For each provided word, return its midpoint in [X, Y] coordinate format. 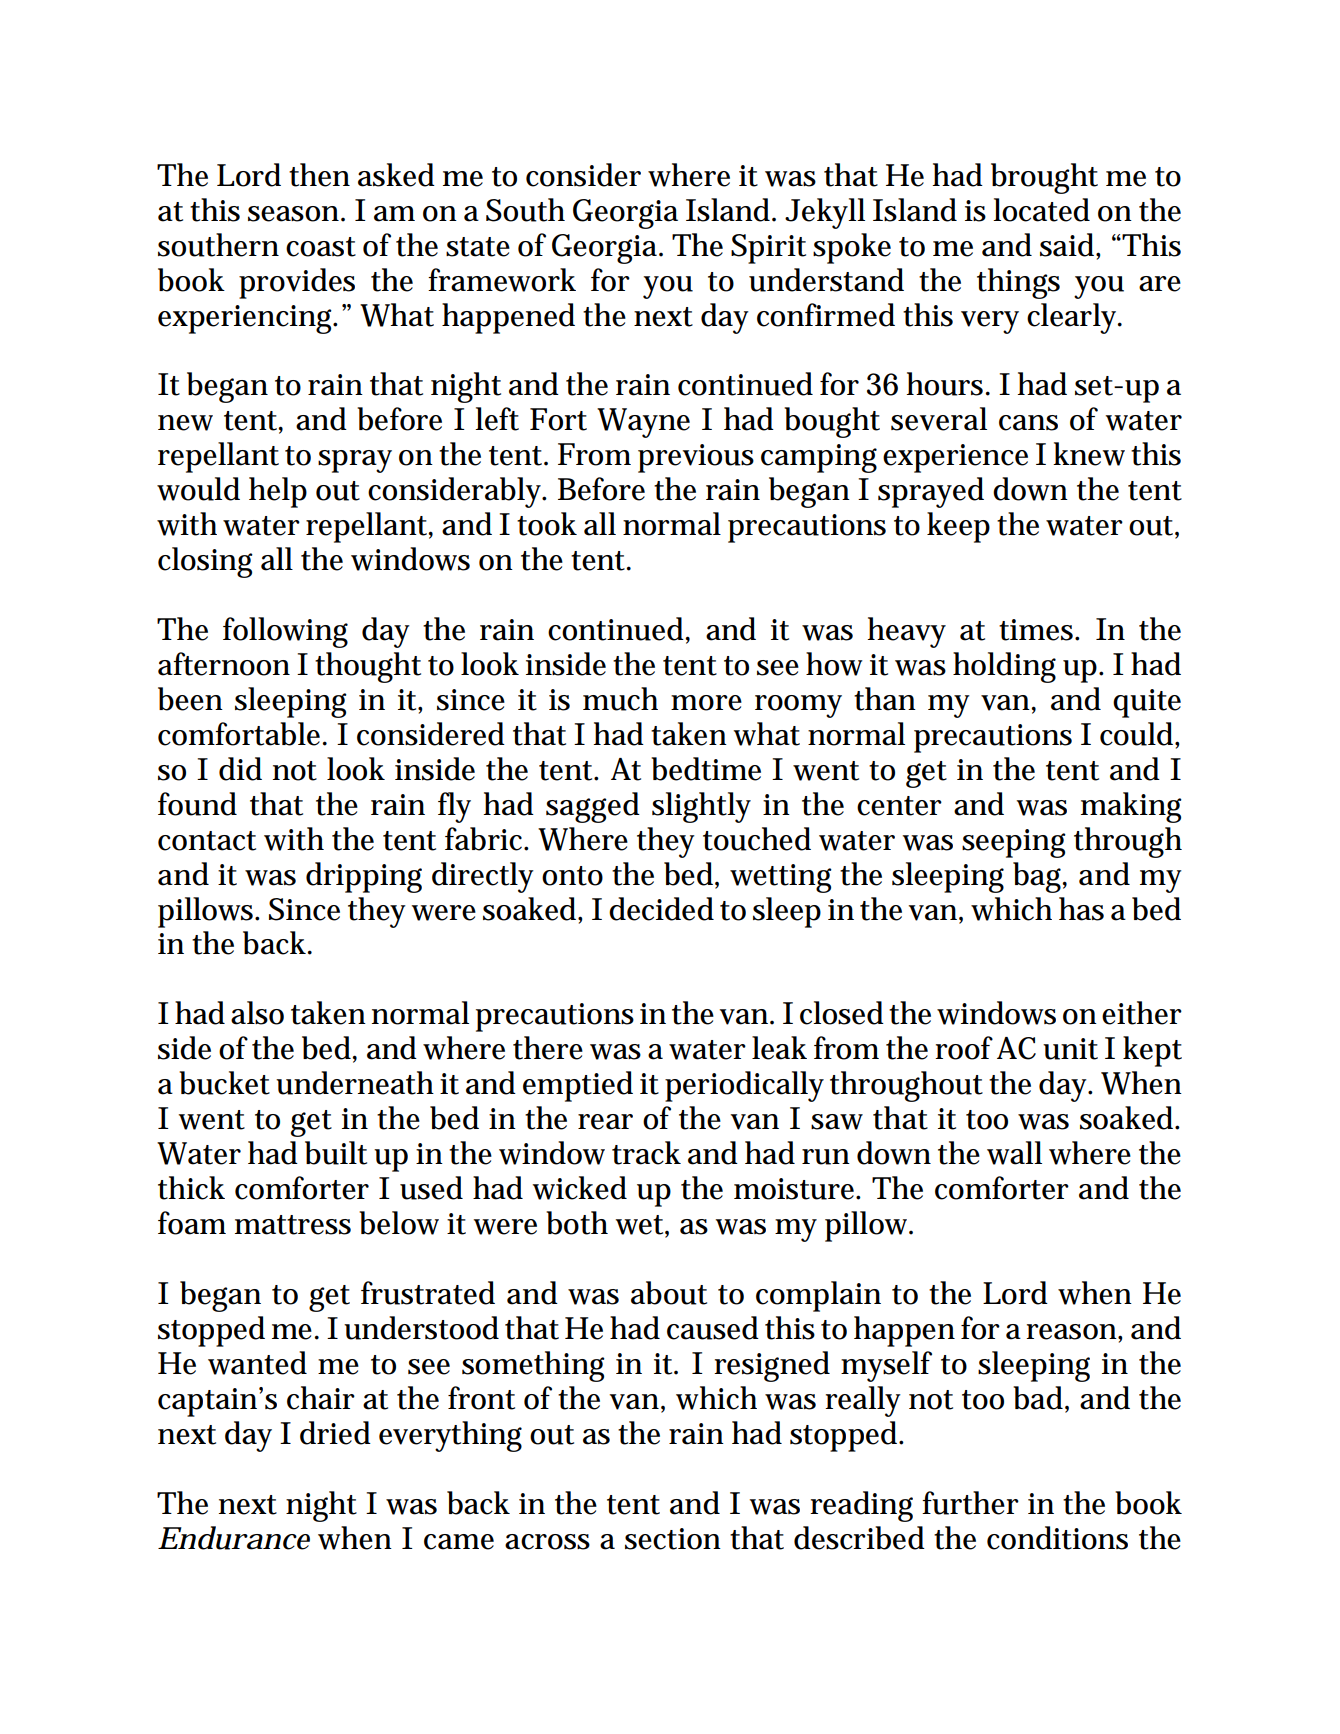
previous [696, 458]
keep [958, 527]
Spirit [768, 249]
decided [661, 909]
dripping [364, 877]
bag [1039, 877]
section [673, 1539]
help [278, 492]
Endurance [234, 1538]
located [1041, 210]
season [295, 214]
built [336, 1153]
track [646, 1153]
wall [1014, 1153]
